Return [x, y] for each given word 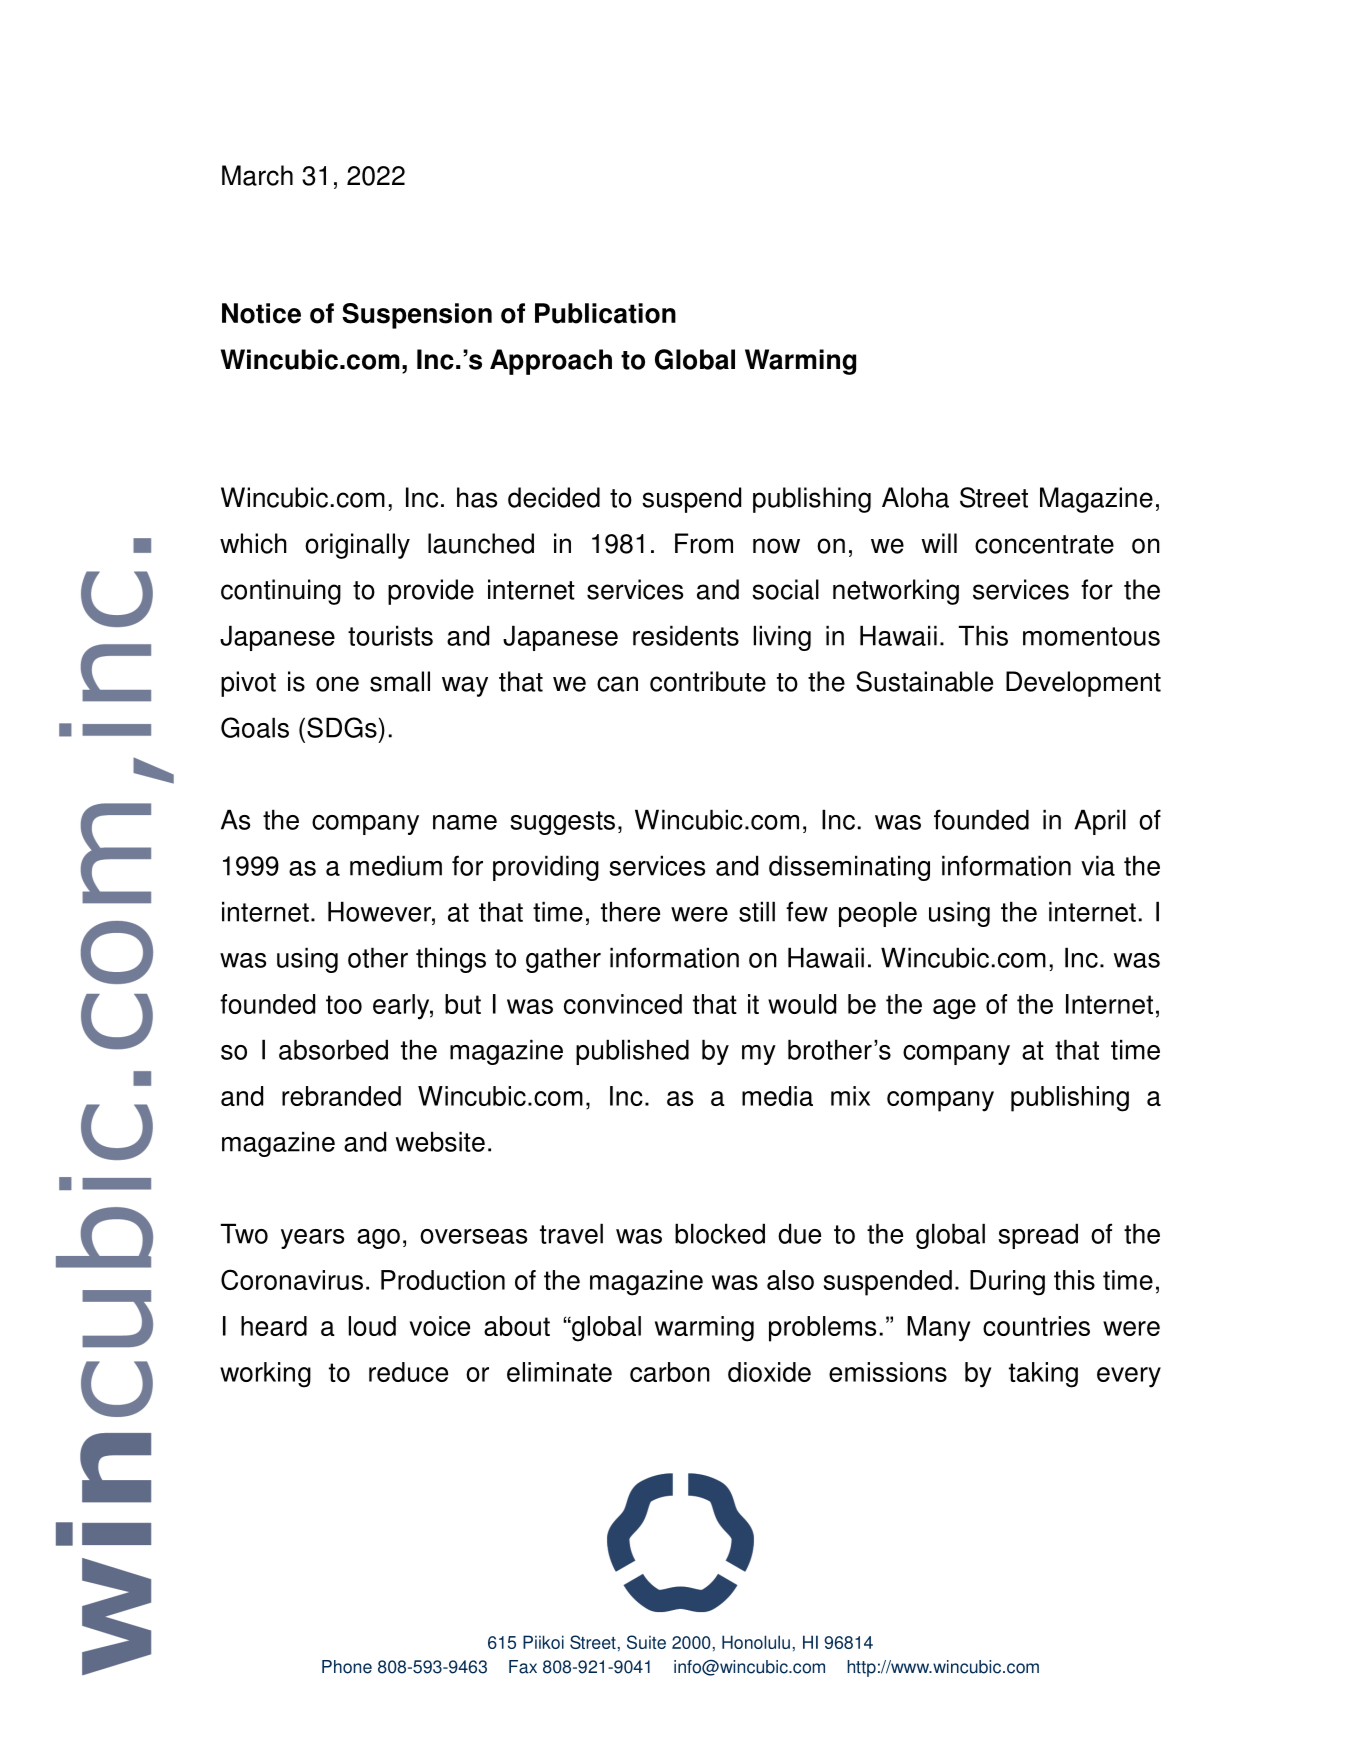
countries [1036, 1326]
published [632, 1052]
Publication [605, 313]
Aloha [915, 497]
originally [357, 546]
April [1100, 822]
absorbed [333, 1049]
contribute [708, 681]
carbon [670, 1372]
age [954, 1009]
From [704, 543]
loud [372, 1326]
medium [396, 865]
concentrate [1044, 544]
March [257, 175]
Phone [347, 1667]
